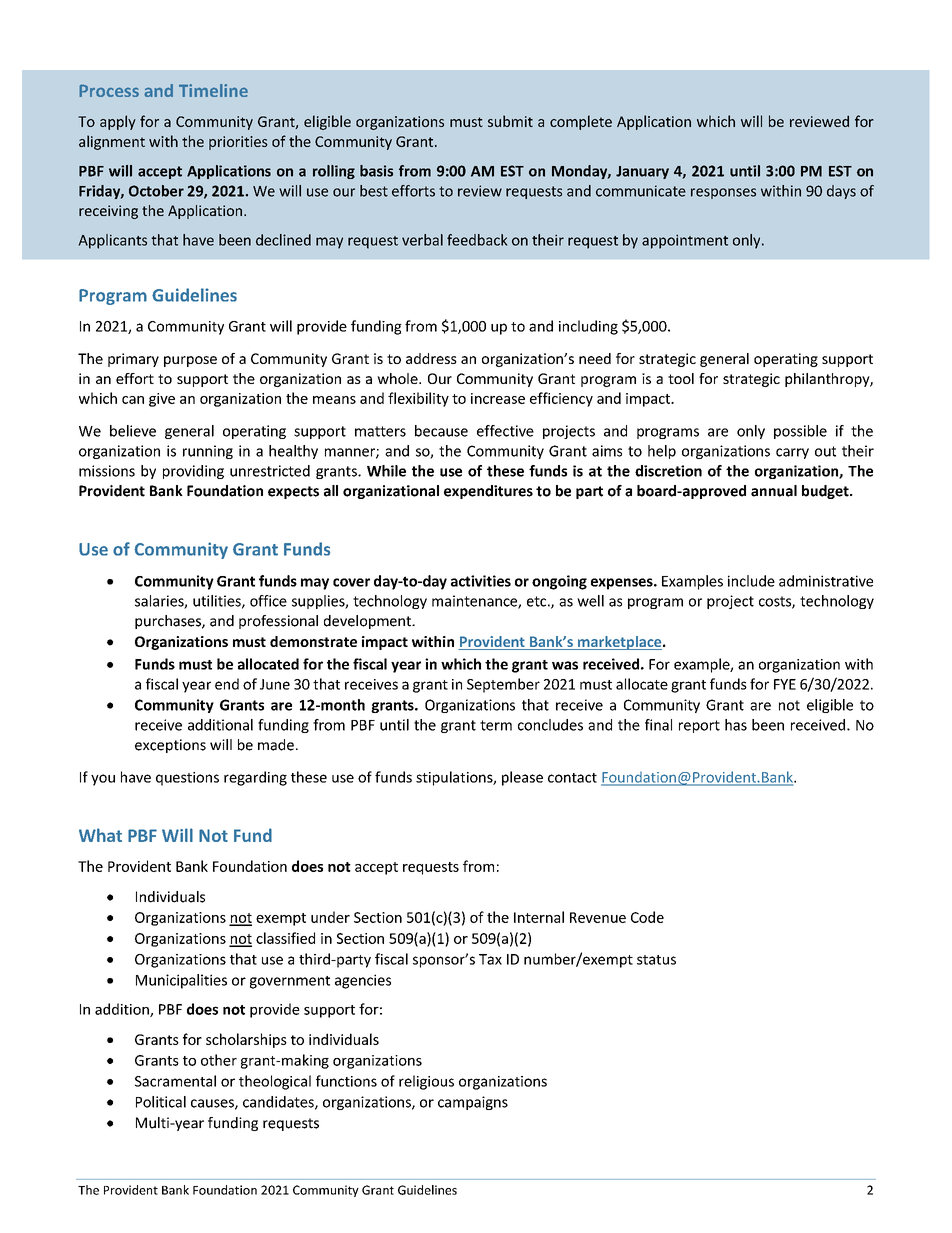  Describe the element at coordinates (647, 917) in the screenshot. I see `Code` at that location.
